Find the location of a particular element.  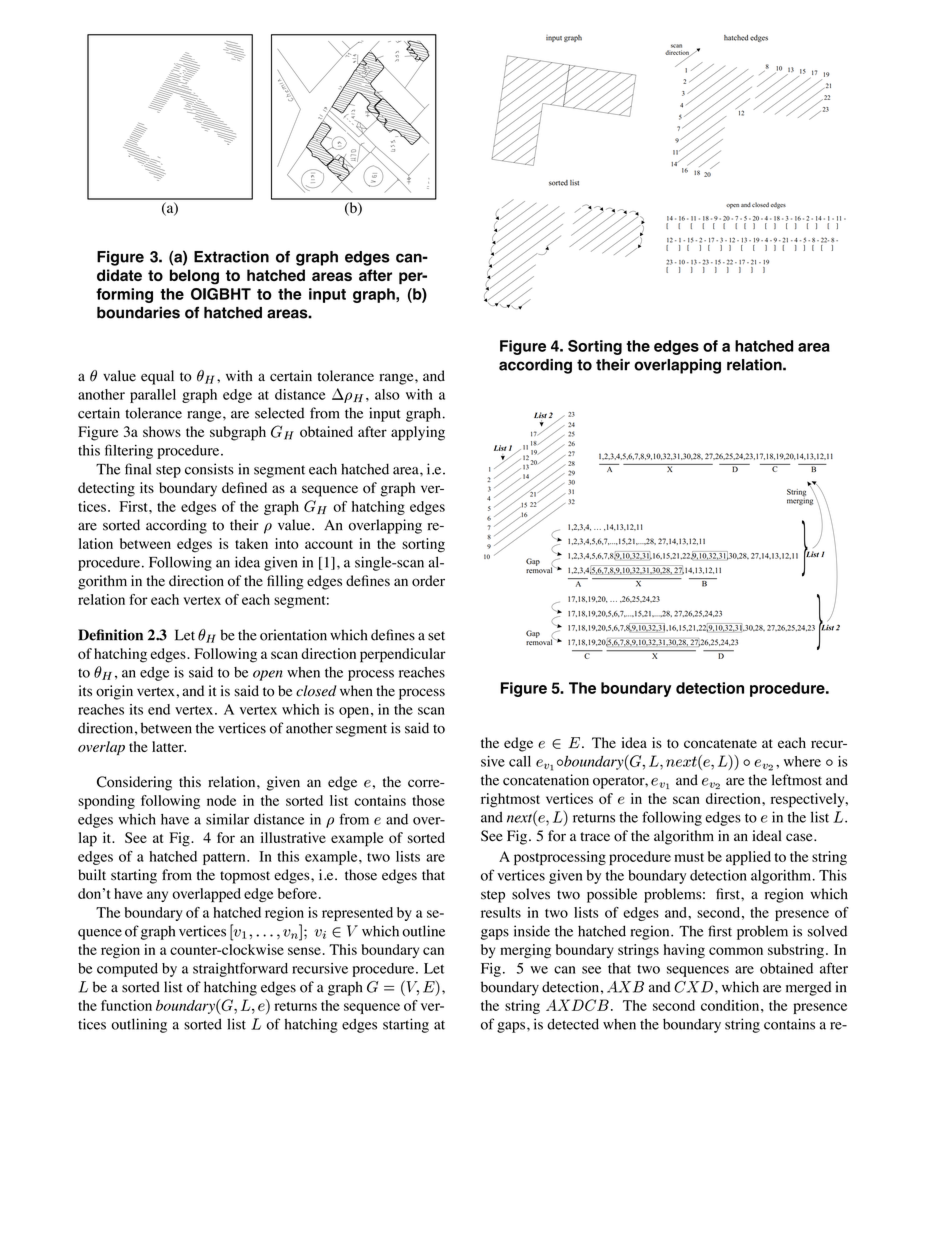

belong is located at coordinates (194, 277).
